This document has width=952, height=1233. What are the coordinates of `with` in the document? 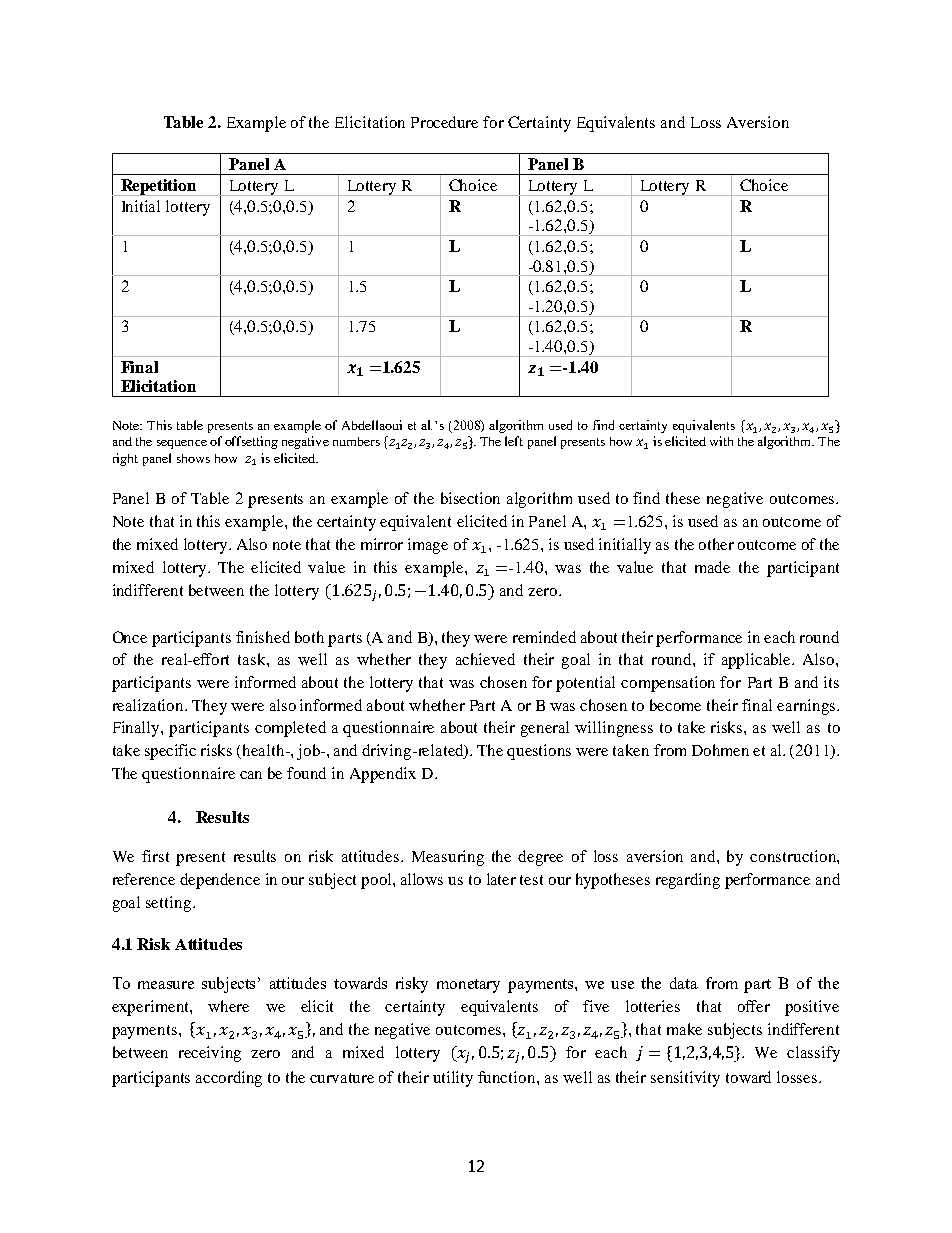 It's located at (721, 441).
